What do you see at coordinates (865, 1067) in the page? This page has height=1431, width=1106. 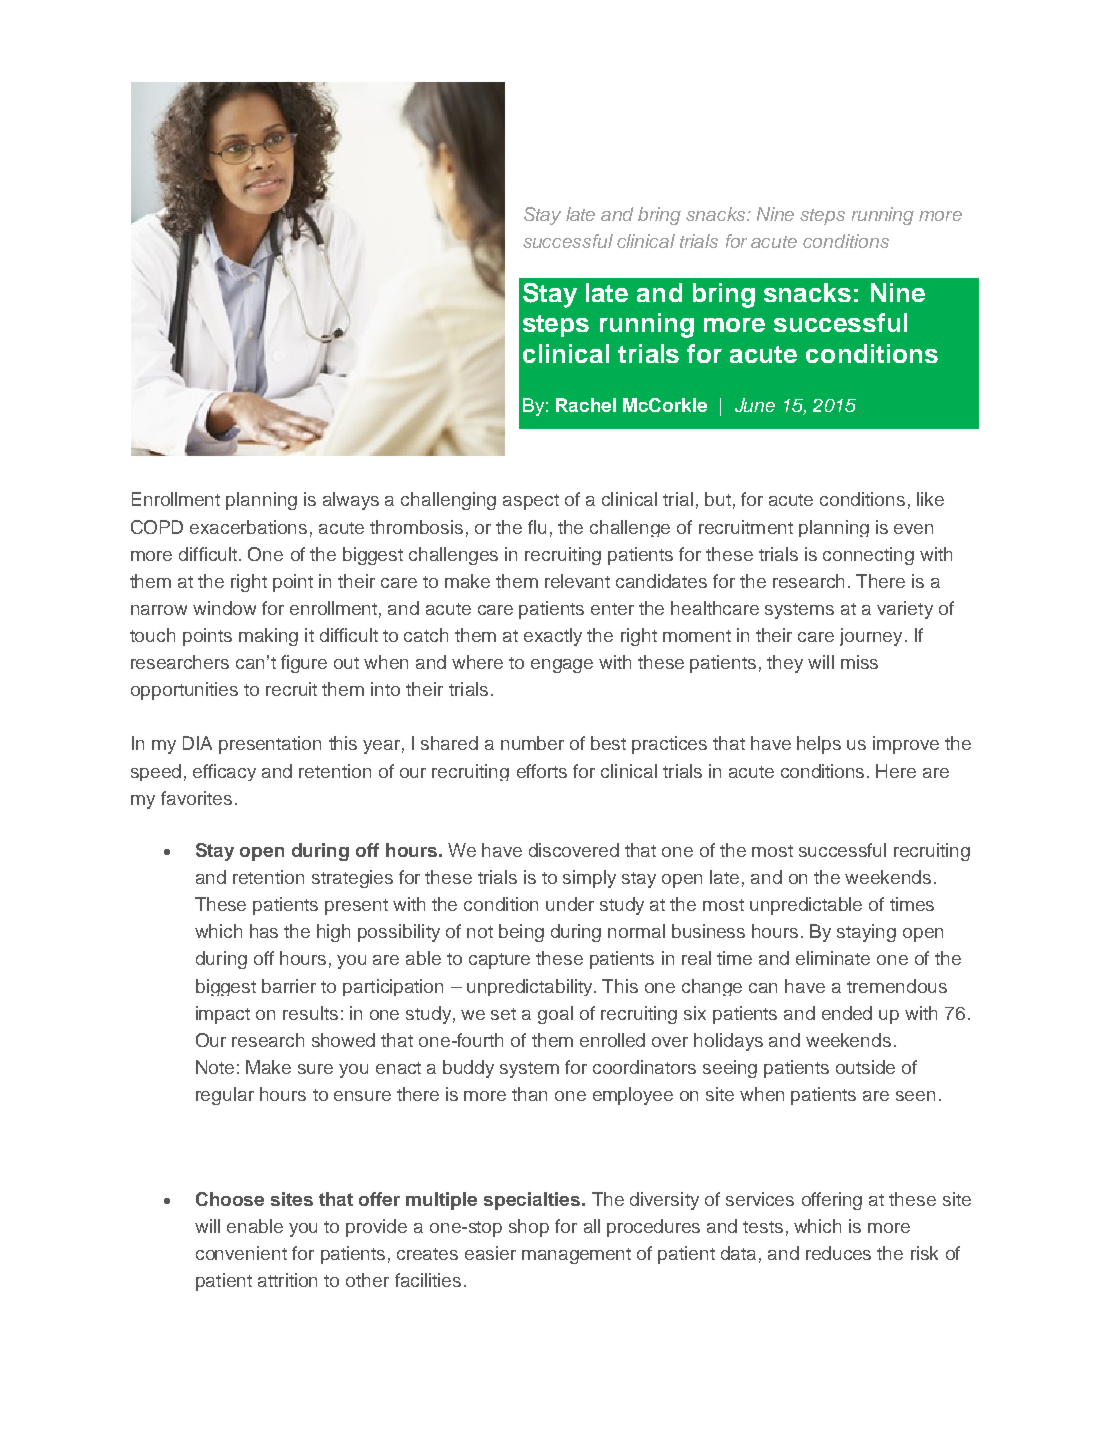 I see `outside` at bounding box center [865, 1067].
